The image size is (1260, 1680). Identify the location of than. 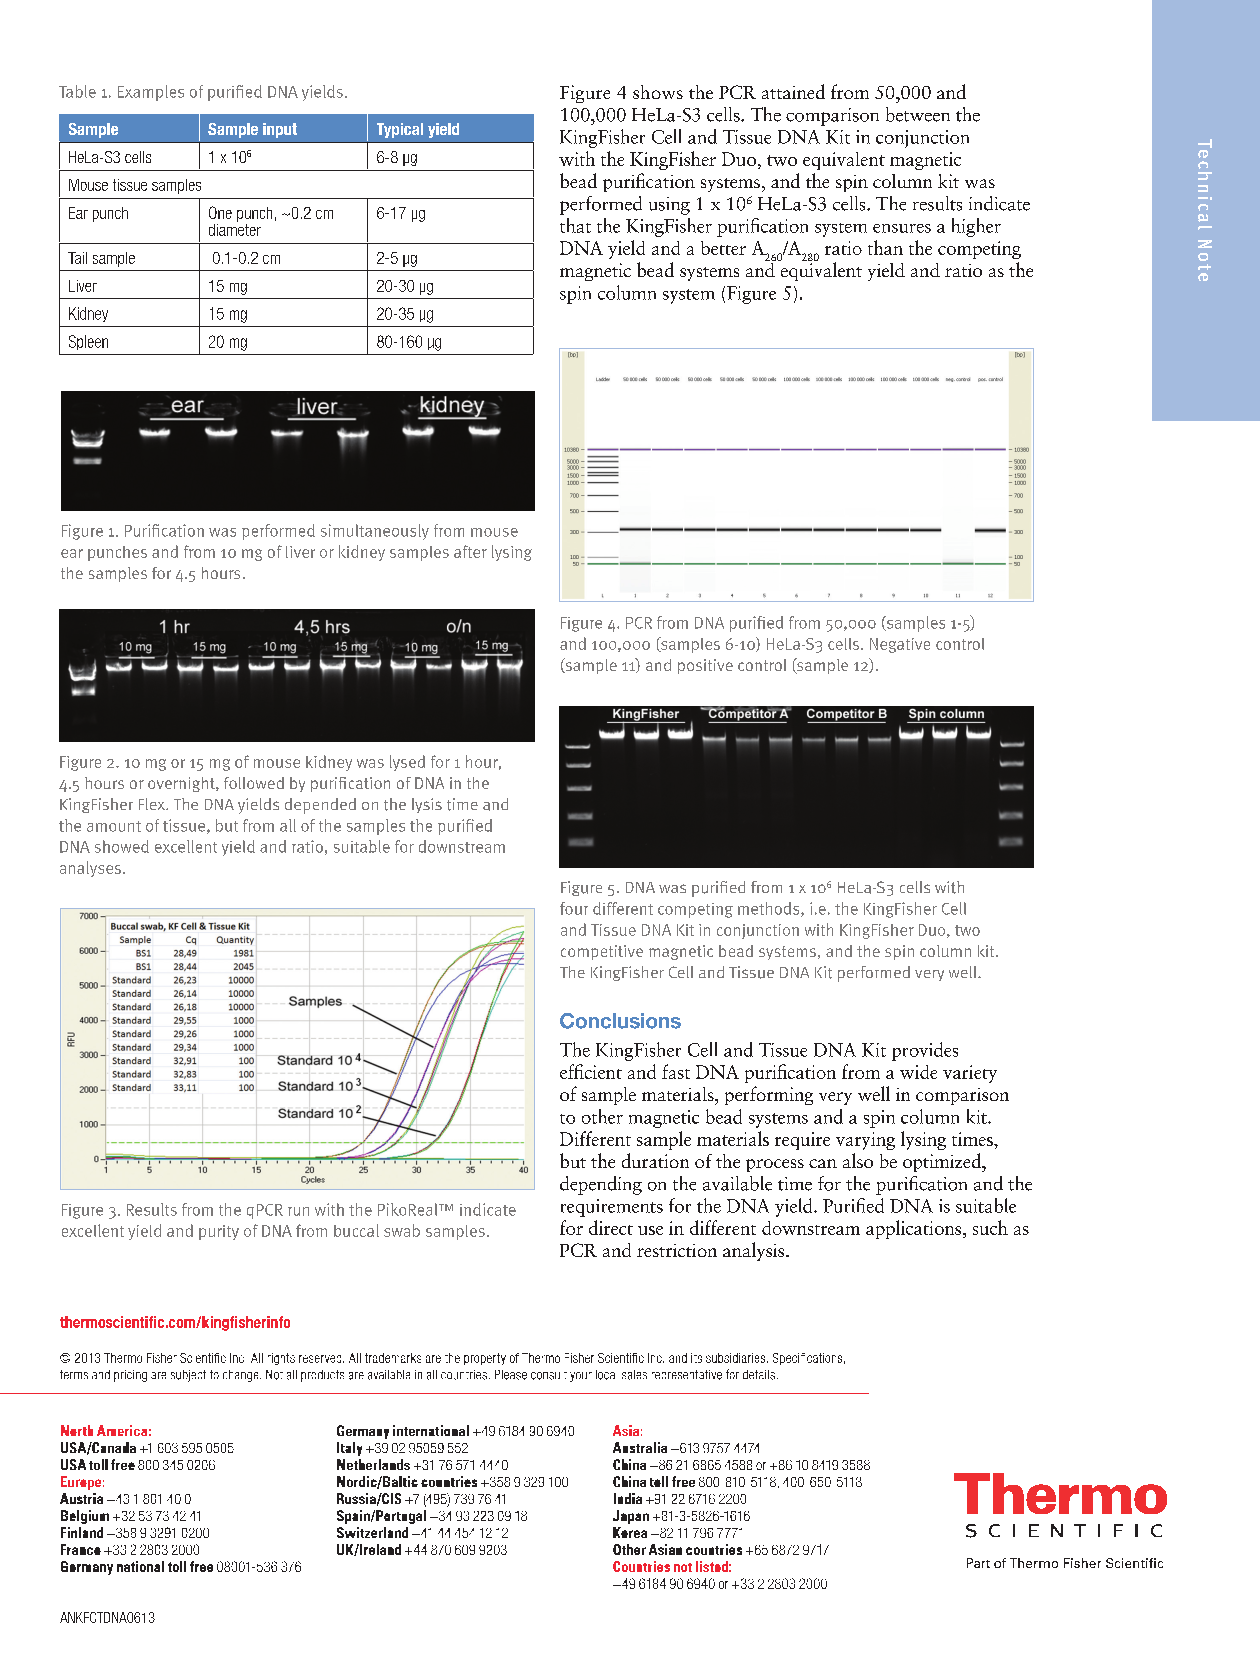
(885, 247).
